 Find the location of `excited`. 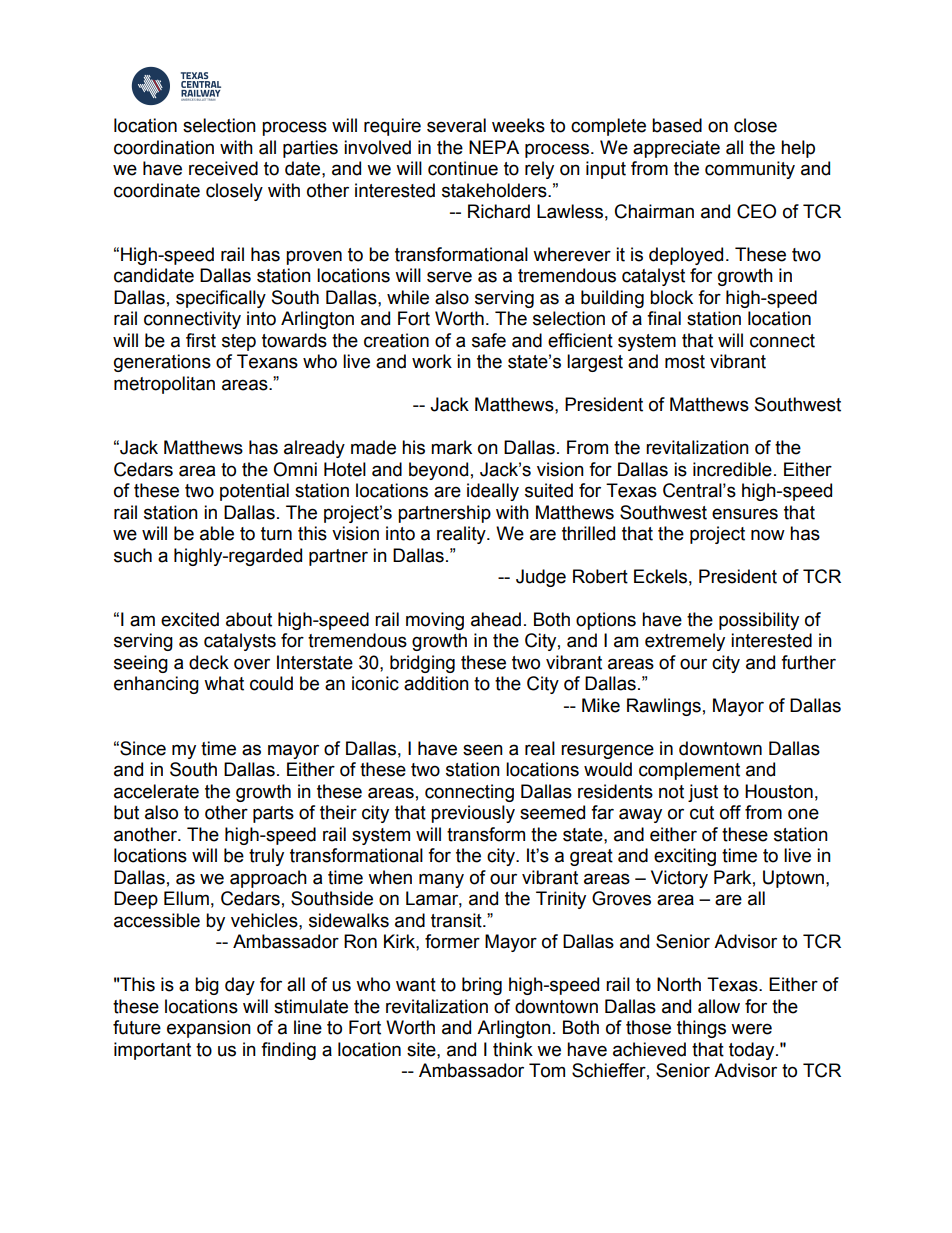

excited is located at coordinates (190, 619).
